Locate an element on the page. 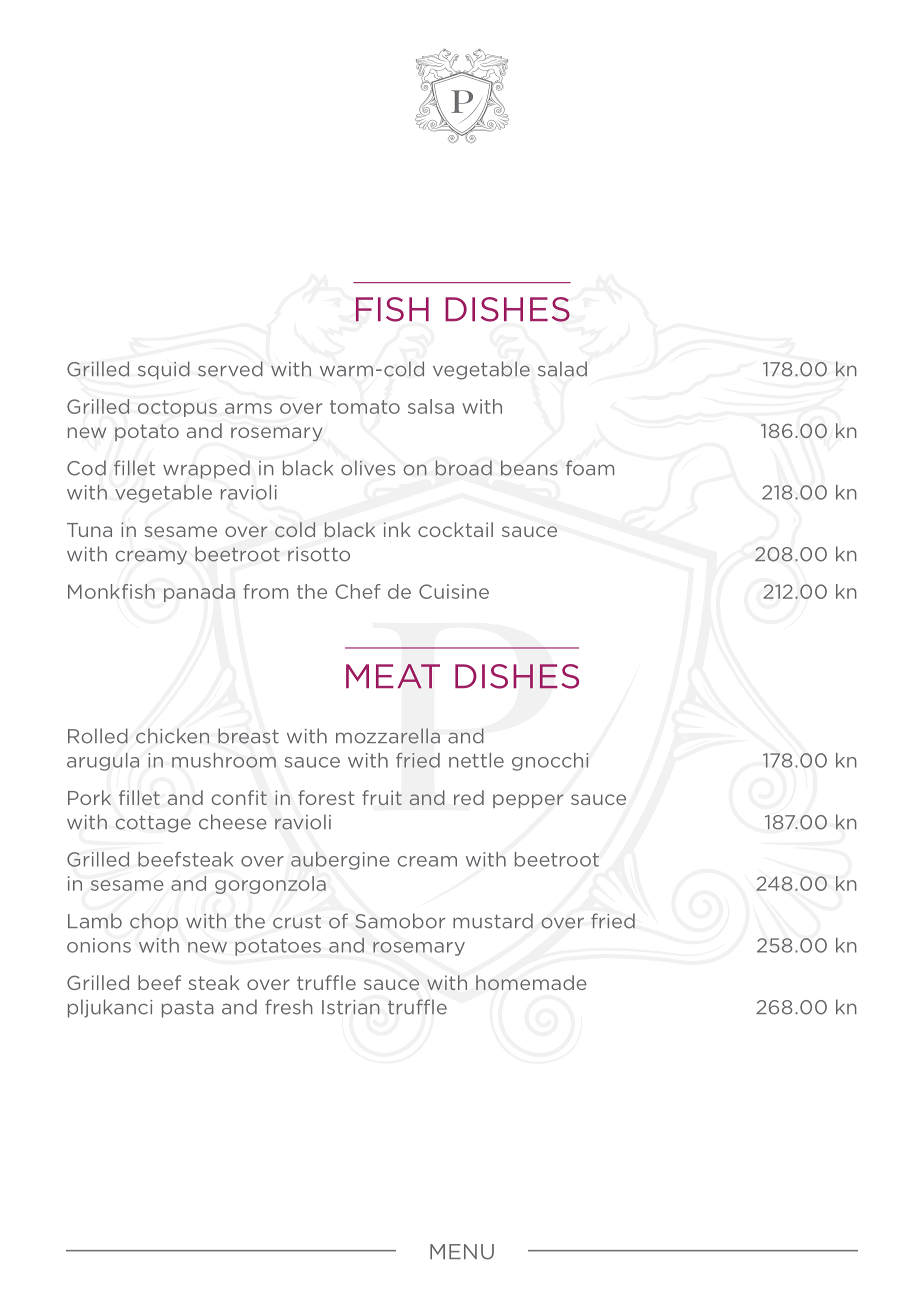  homemade is located at coordinates (531, 982).
